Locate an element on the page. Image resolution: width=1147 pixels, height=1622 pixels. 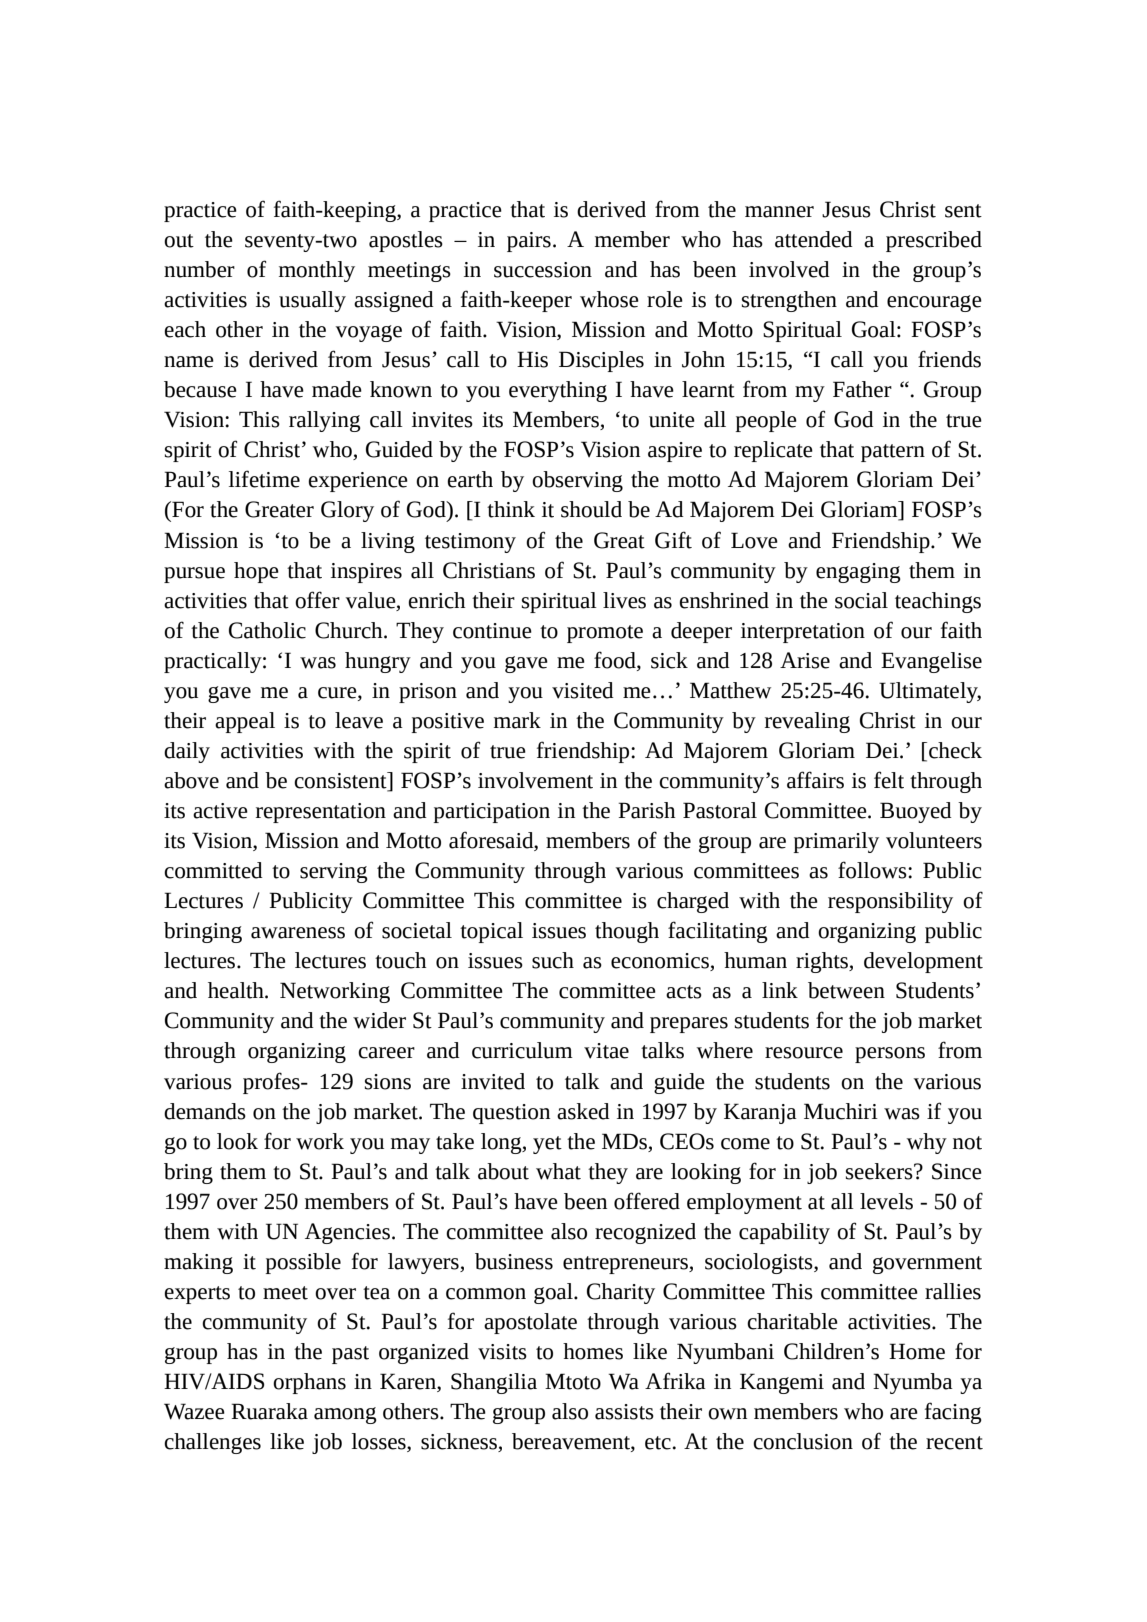
demands is located at coordinates (205, 1111).
